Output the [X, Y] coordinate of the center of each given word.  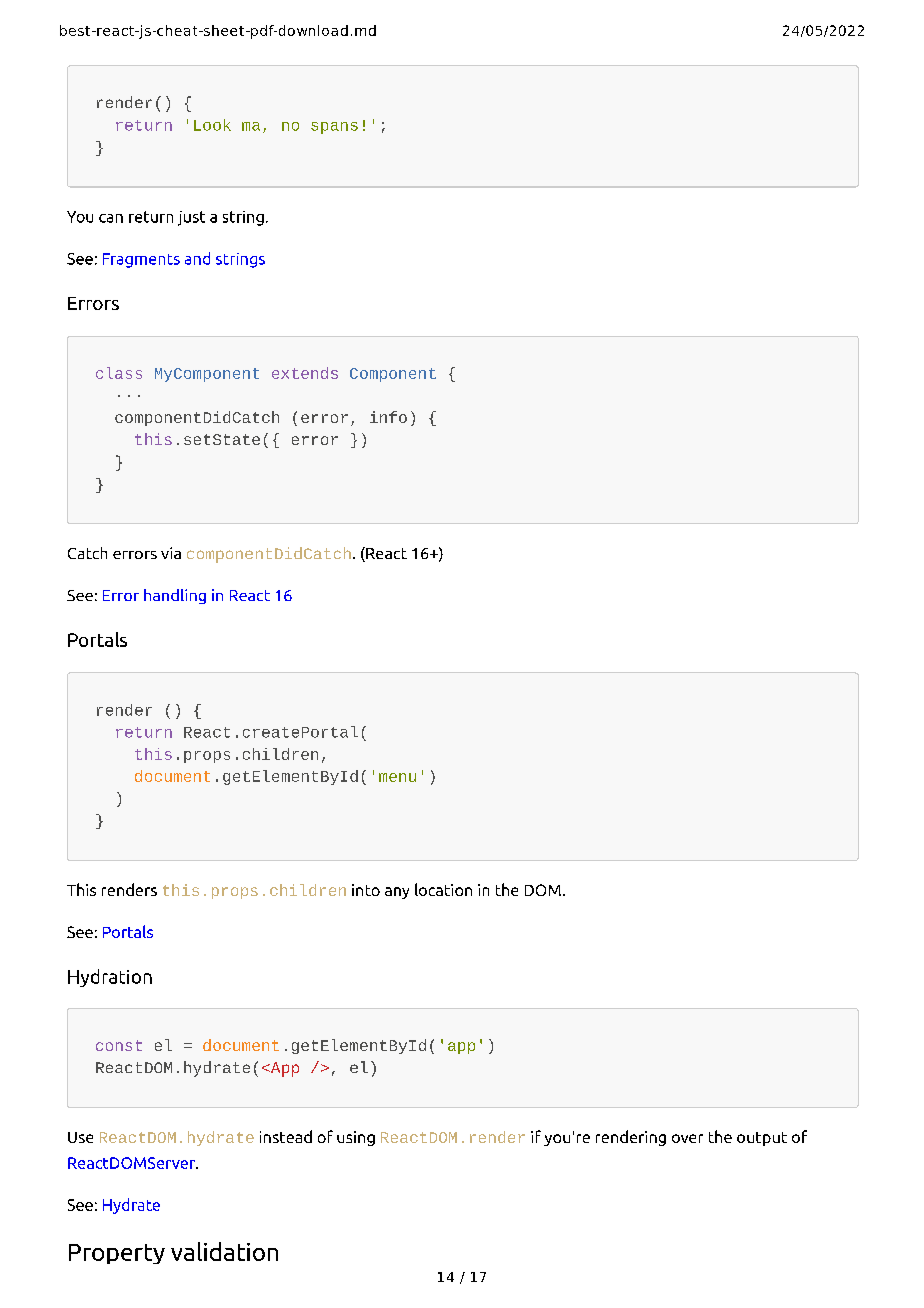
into [366, 890]
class [119, 373]
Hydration [110, 978]
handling [175, 596]
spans [334, 128]
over [687, 1138]
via [171, 553]
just [191, 218]
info [388, 417]
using [356, 1138]
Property [117, 1254]
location [443, 889]
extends [305, 373]
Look [212, 125]
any [397, 893]
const [119, 1045]
